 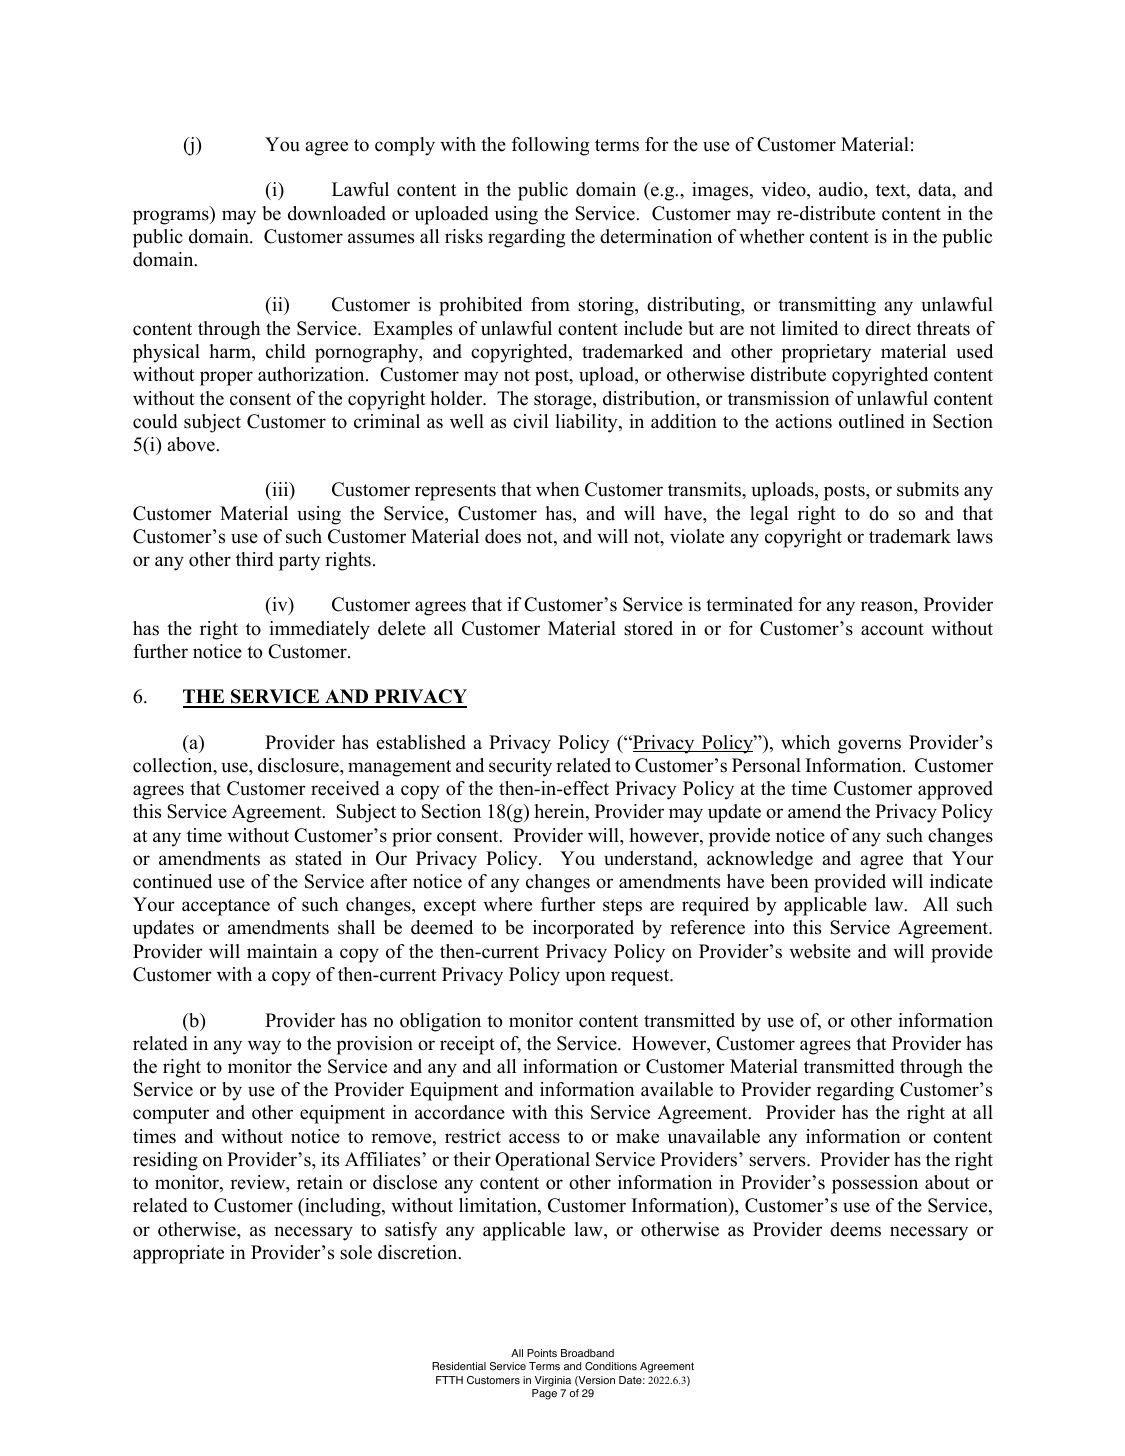 I want to click on receipt, so click(x=467, y=1045).
